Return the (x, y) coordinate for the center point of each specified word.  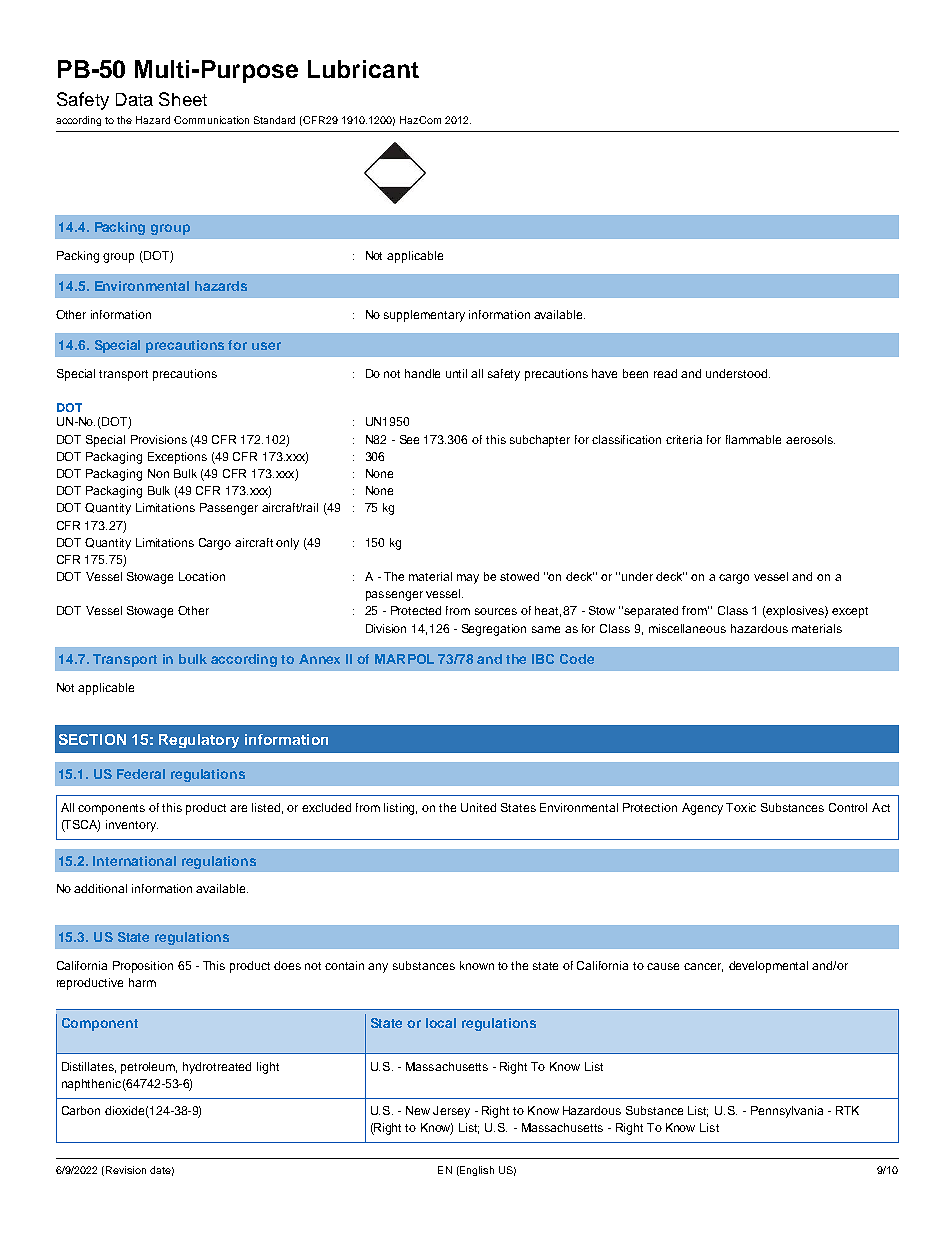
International (134, 861)
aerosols (810, 439)
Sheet (183, 99)
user (266, 346)
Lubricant (363, 69)
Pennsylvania (787, 1112)
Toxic (741, 807)
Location (202, 576)
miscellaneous (687, 628)
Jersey (451, 1112)
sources (496, 611)
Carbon (81, 1110)
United (478, 807)
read (665, 373)
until (456, 373)
